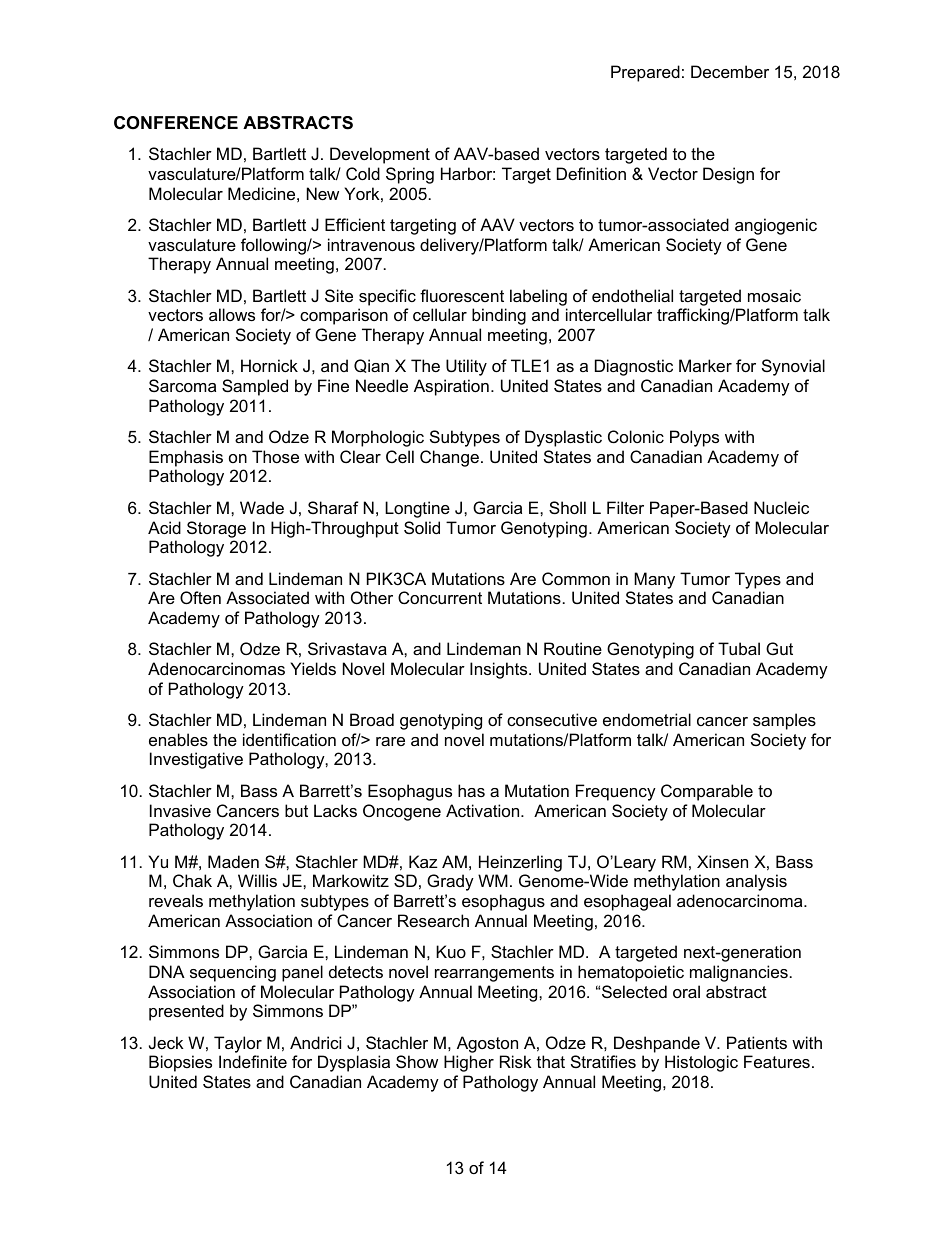  What do you see at coordinates (216, 529) in the screenshot?
I see `Storage` at bounding box center [216, 529].
